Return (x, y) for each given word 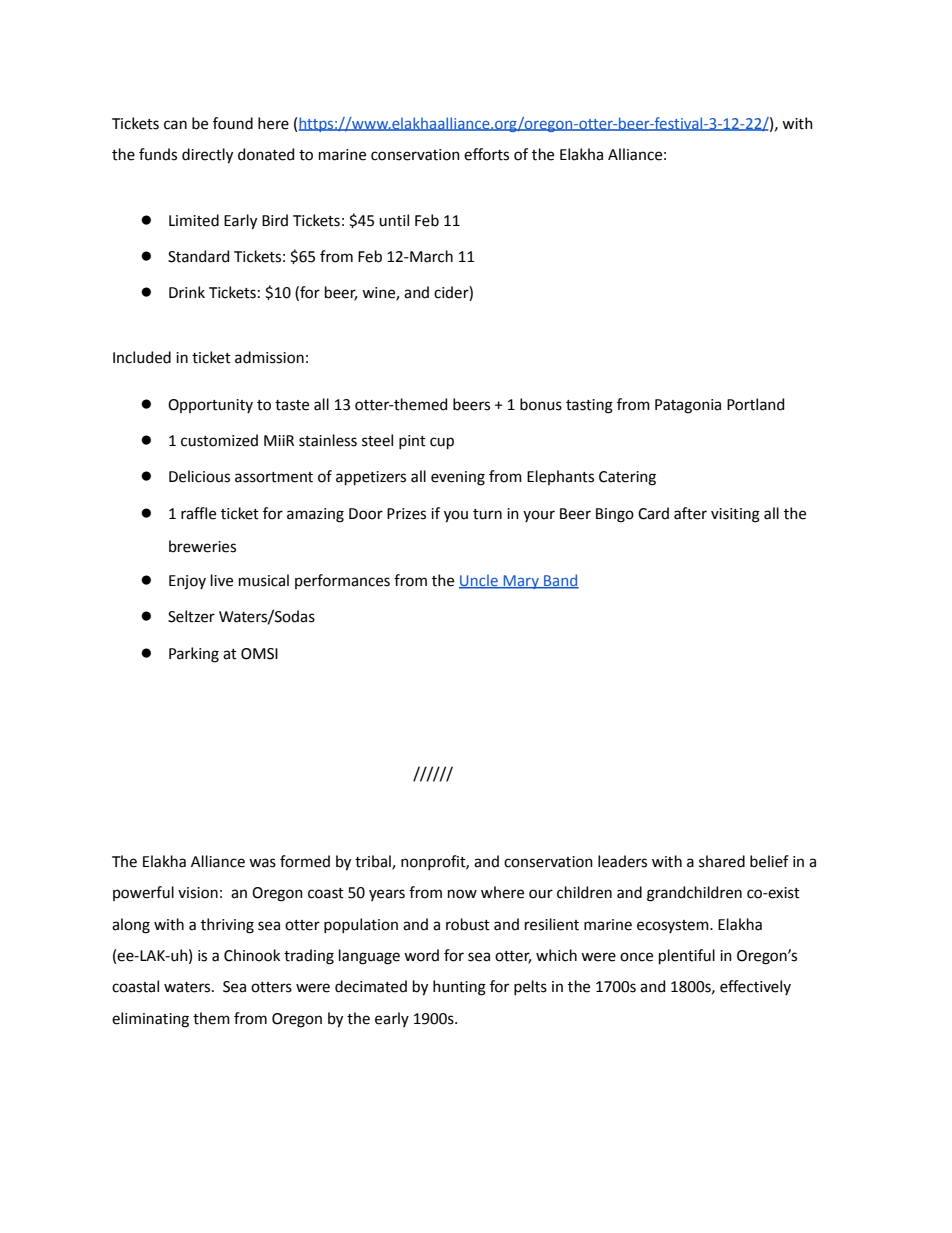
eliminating (150, 1020)
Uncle (479, 581)
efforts (486, 154)
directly (207, 156)
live (222, 580)
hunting (459, 988)
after (690, 513)
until (394, 220)
